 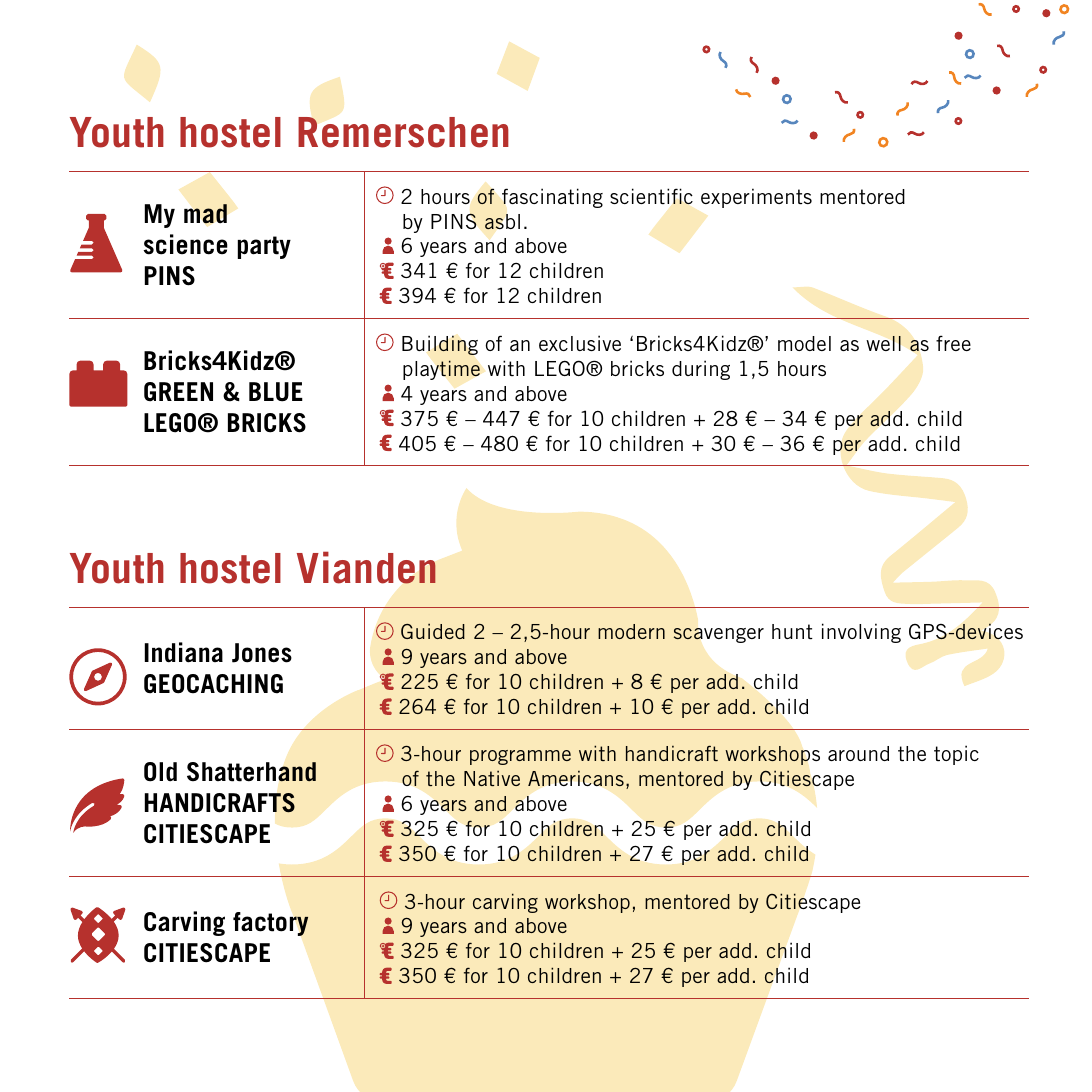 What do you see at coordinates (631, 631) in the page?
I see `modern` at bounding box center [631, 631].
